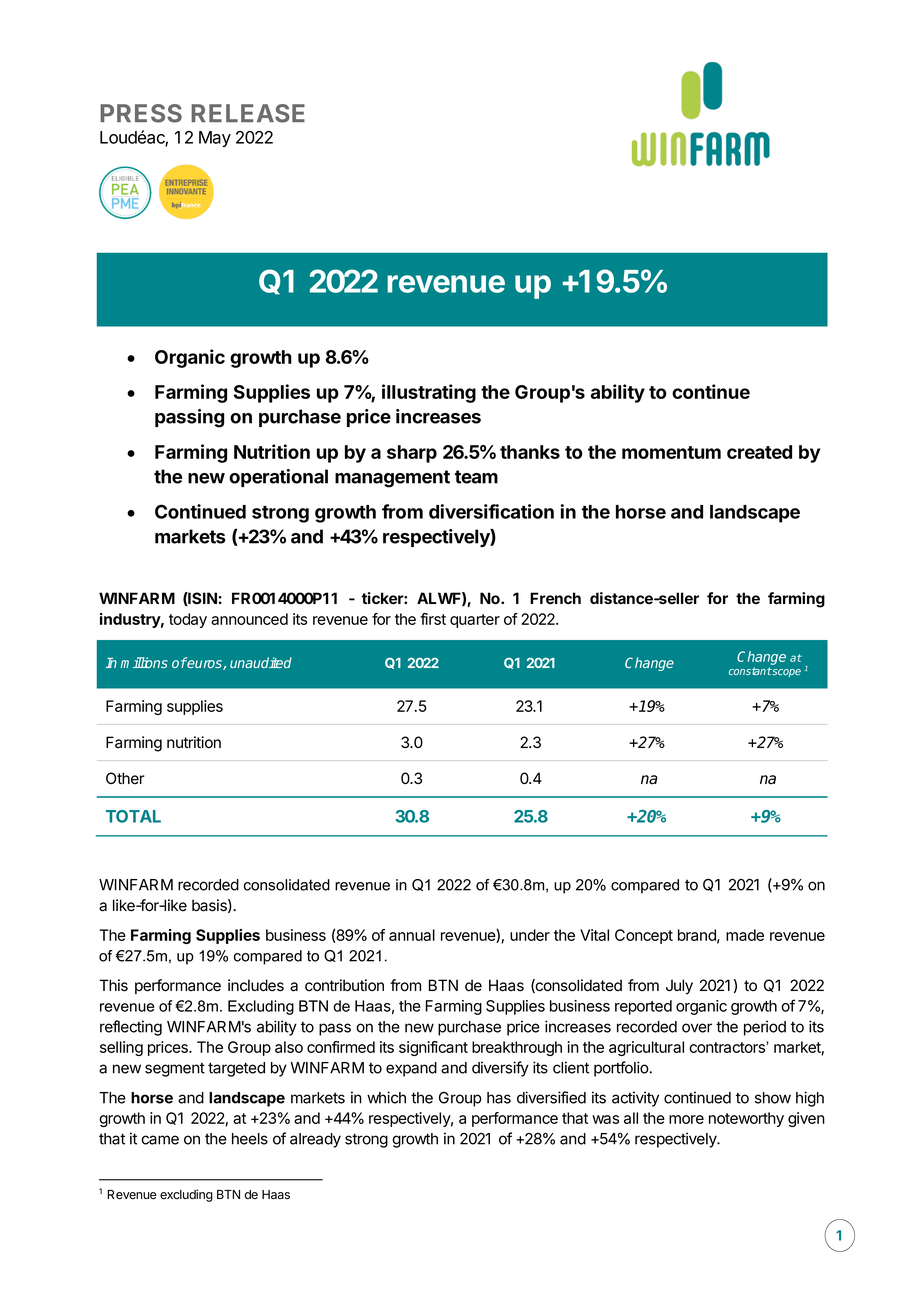 This document has height=1308, width=924. What do you see at coordinates (671, 452) in the document?
I see `momentum` at bounding box center [671, 452].
